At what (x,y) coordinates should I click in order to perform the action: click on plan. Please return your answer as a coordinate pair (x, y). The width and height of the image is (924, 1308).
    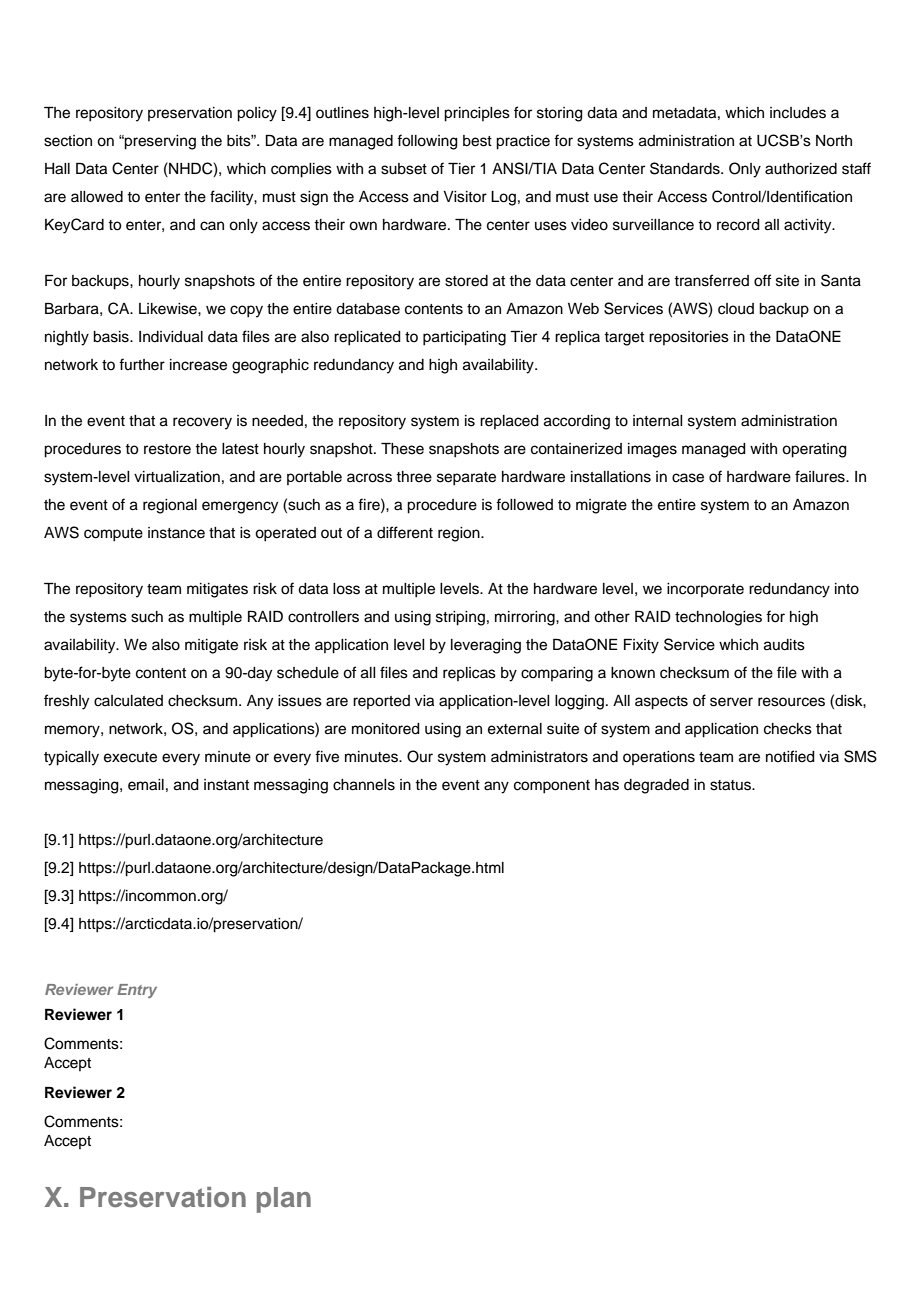
    Looking at the image, I should click on (284, 1200).
